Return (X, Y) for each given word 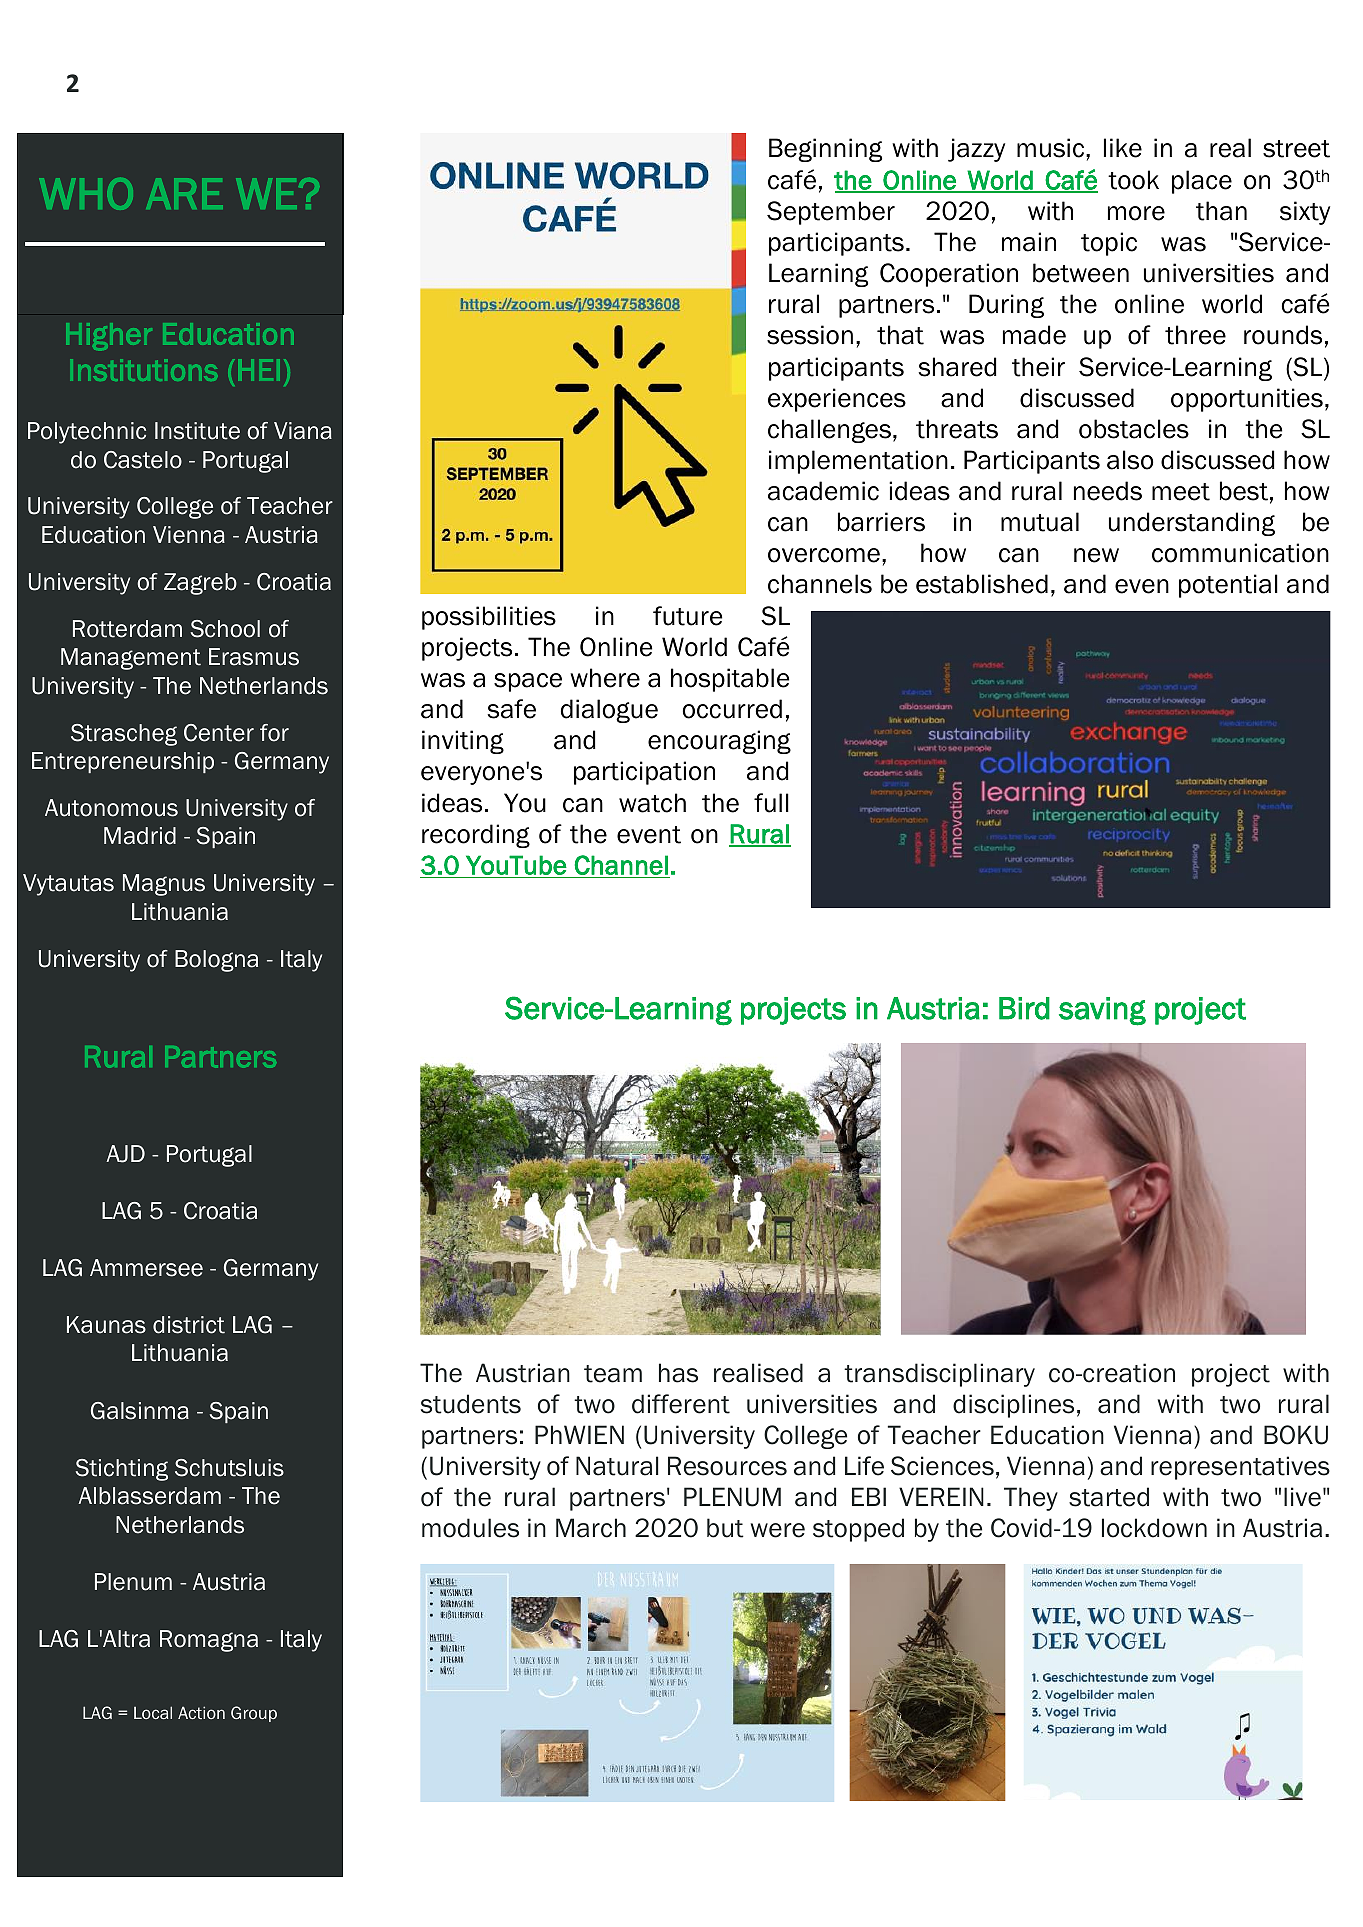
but (725, 1528)
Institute (197, 431)
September (831, 213)
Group (254, 1714)
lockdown (1154, 1528)
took (1133, 180)
